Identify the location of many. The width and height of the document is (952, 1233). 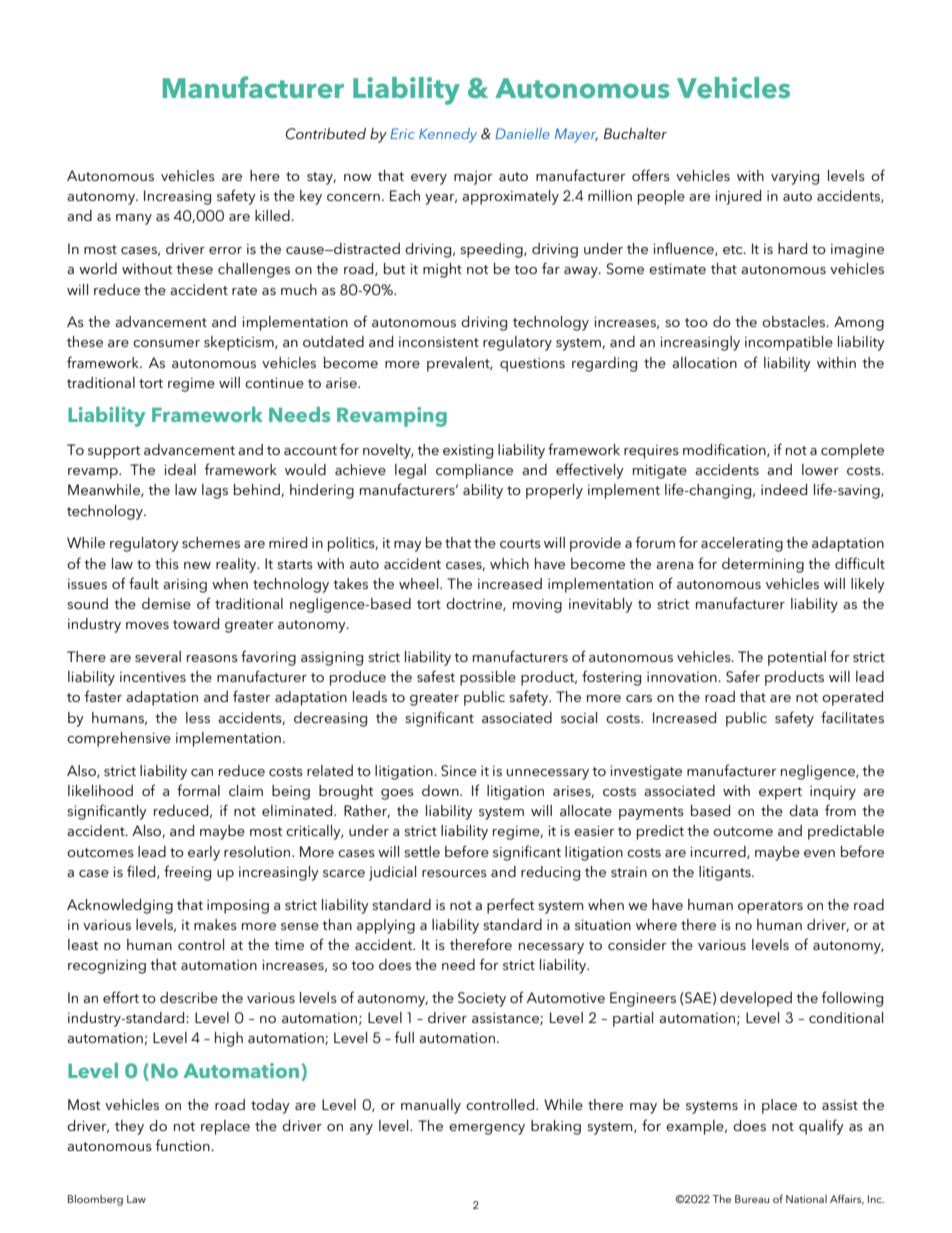
(134, 219).
